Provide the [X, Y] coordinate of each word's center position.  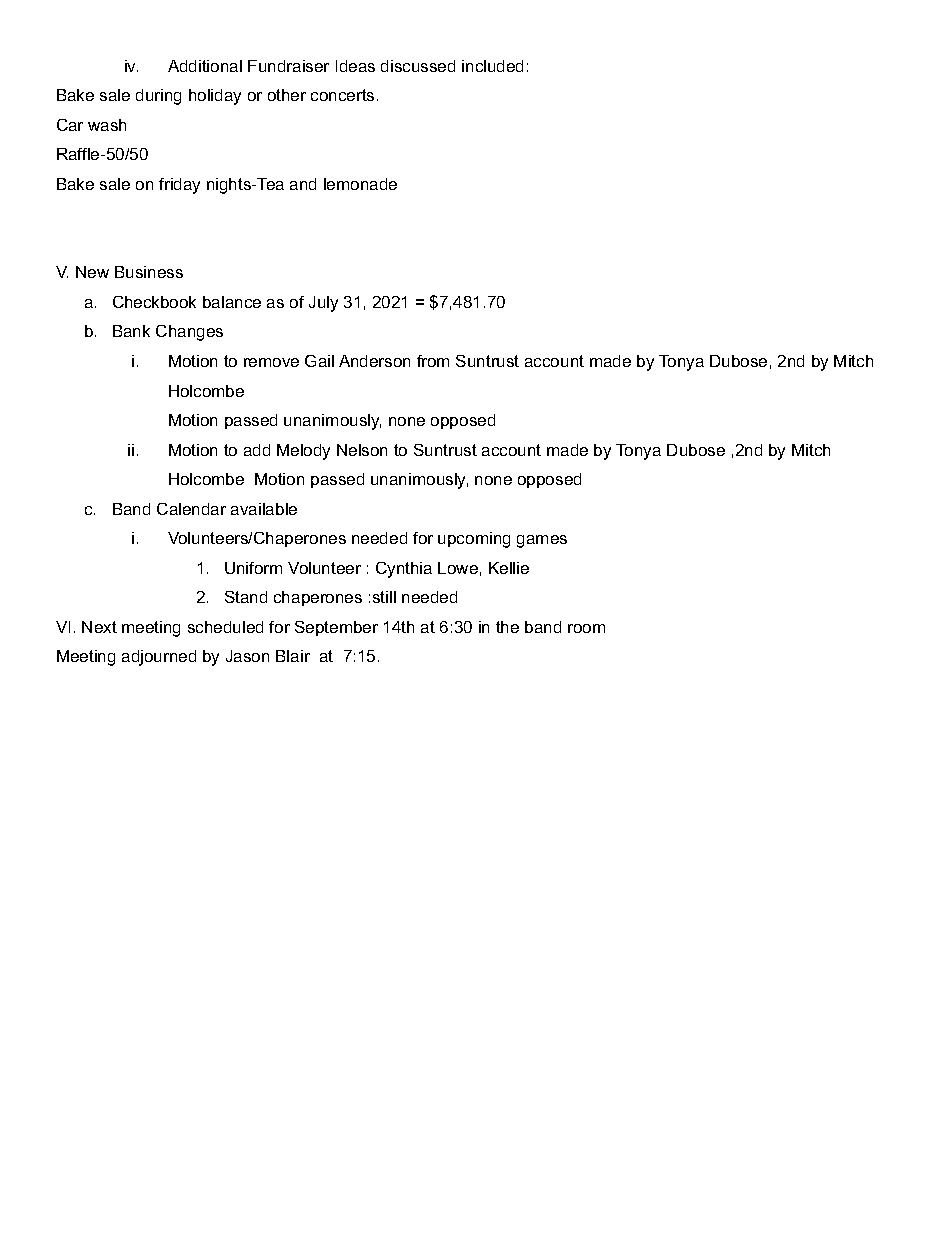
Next [99, 627]
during [158, 97]
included [492, 66]
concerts [342, 95]
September [336, 628]
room [586, 628]
